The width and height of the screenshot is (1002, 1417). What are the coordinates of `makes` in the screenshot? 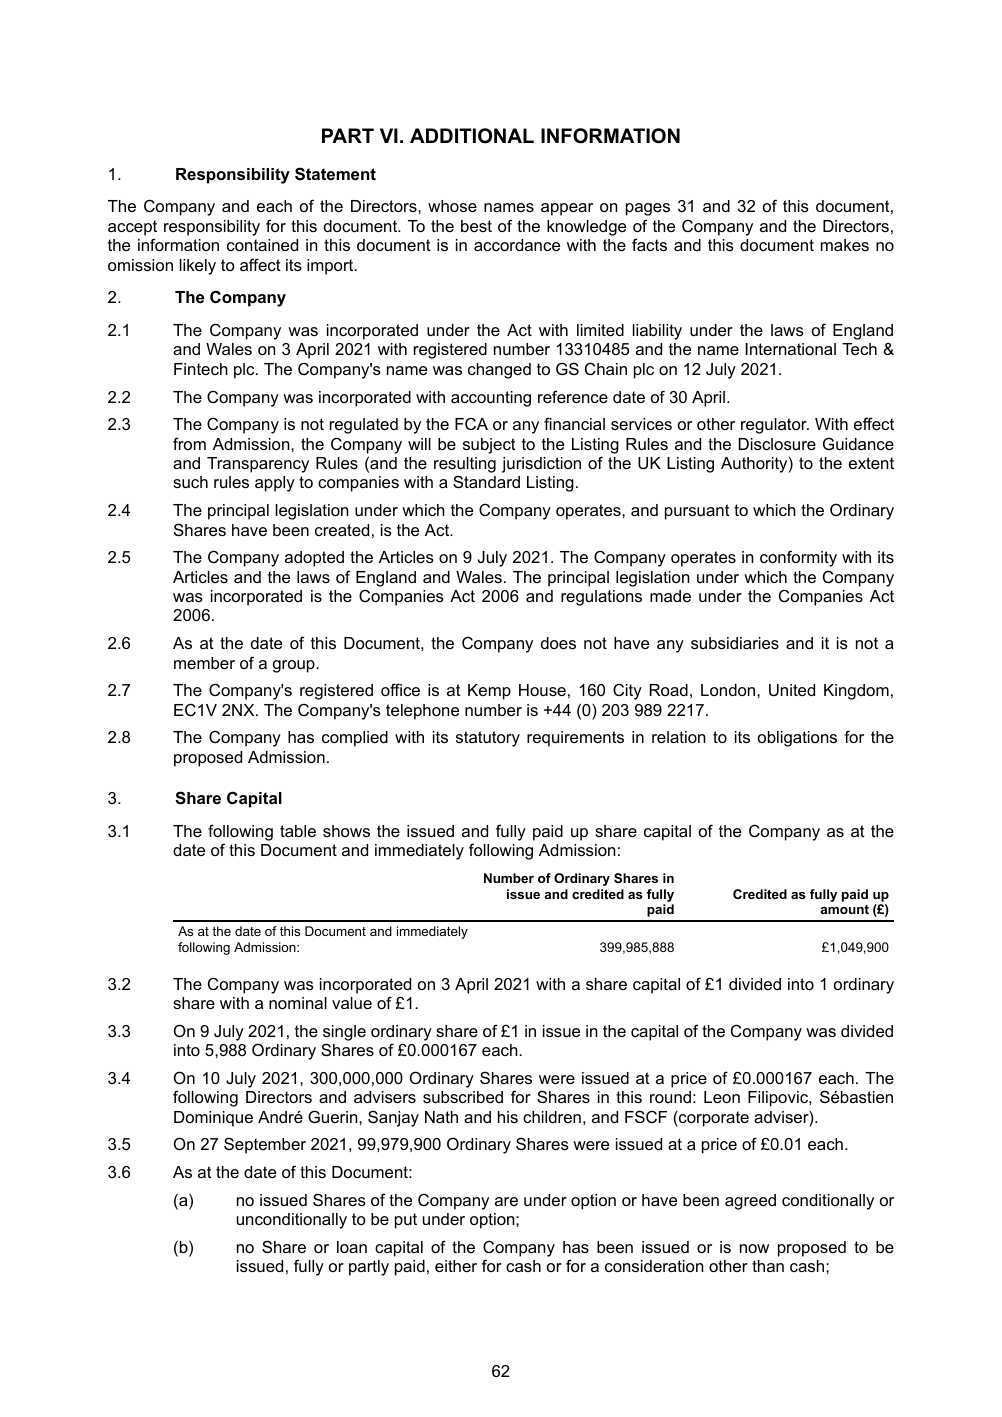 It's located at (845, 245).
